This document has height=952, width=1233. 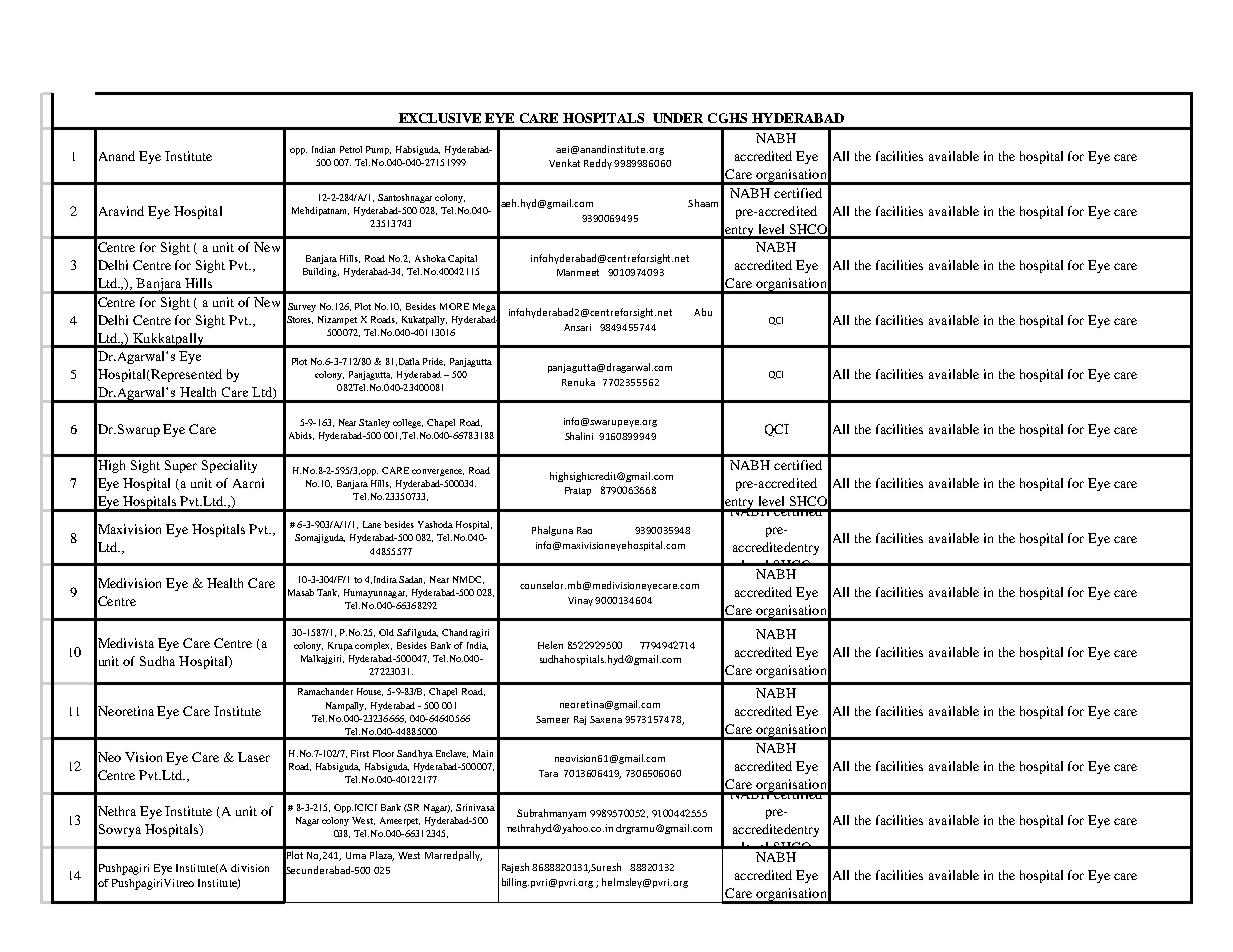 I want to click on Tara, so click(x=548, y=773).
